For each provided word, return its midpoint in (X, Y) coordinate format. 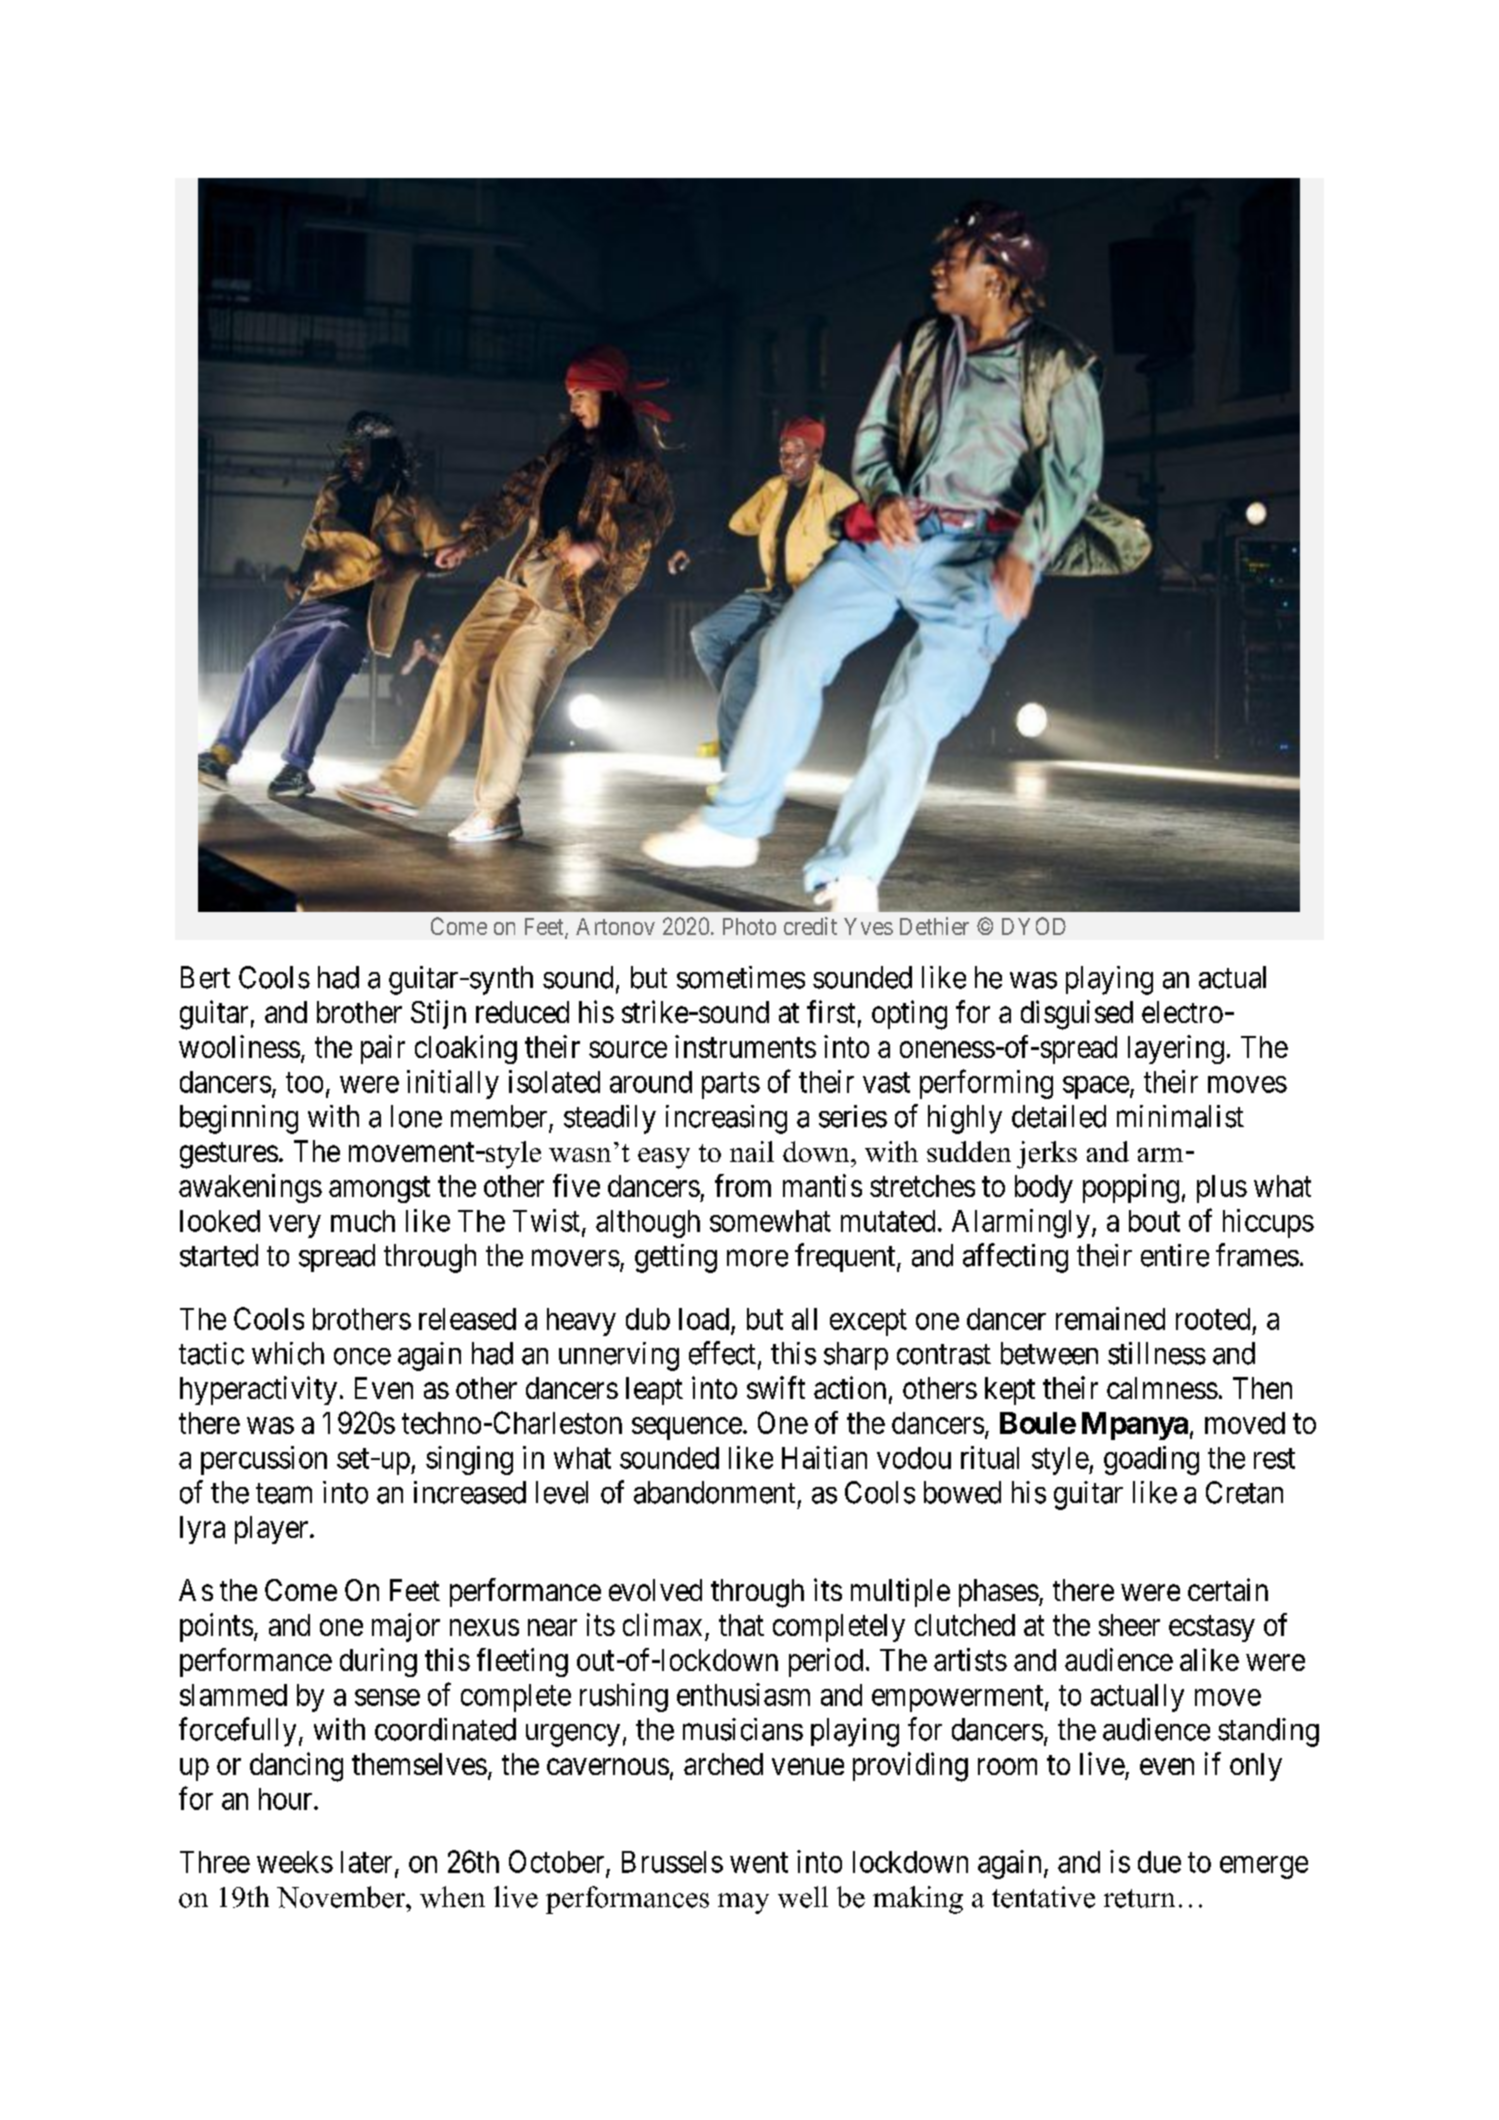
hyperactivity (258, 1390)
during (378, 1662)
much (363, 1221)
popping (1131, 1188)
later (366, 1862)
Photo (749, 926)
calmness (1162, 1388)
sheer (1129, 1625)
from (743, 1185)
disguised (1077, 1015)
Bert (205, 977)
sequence (687, 1428)
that (741, 1625)
